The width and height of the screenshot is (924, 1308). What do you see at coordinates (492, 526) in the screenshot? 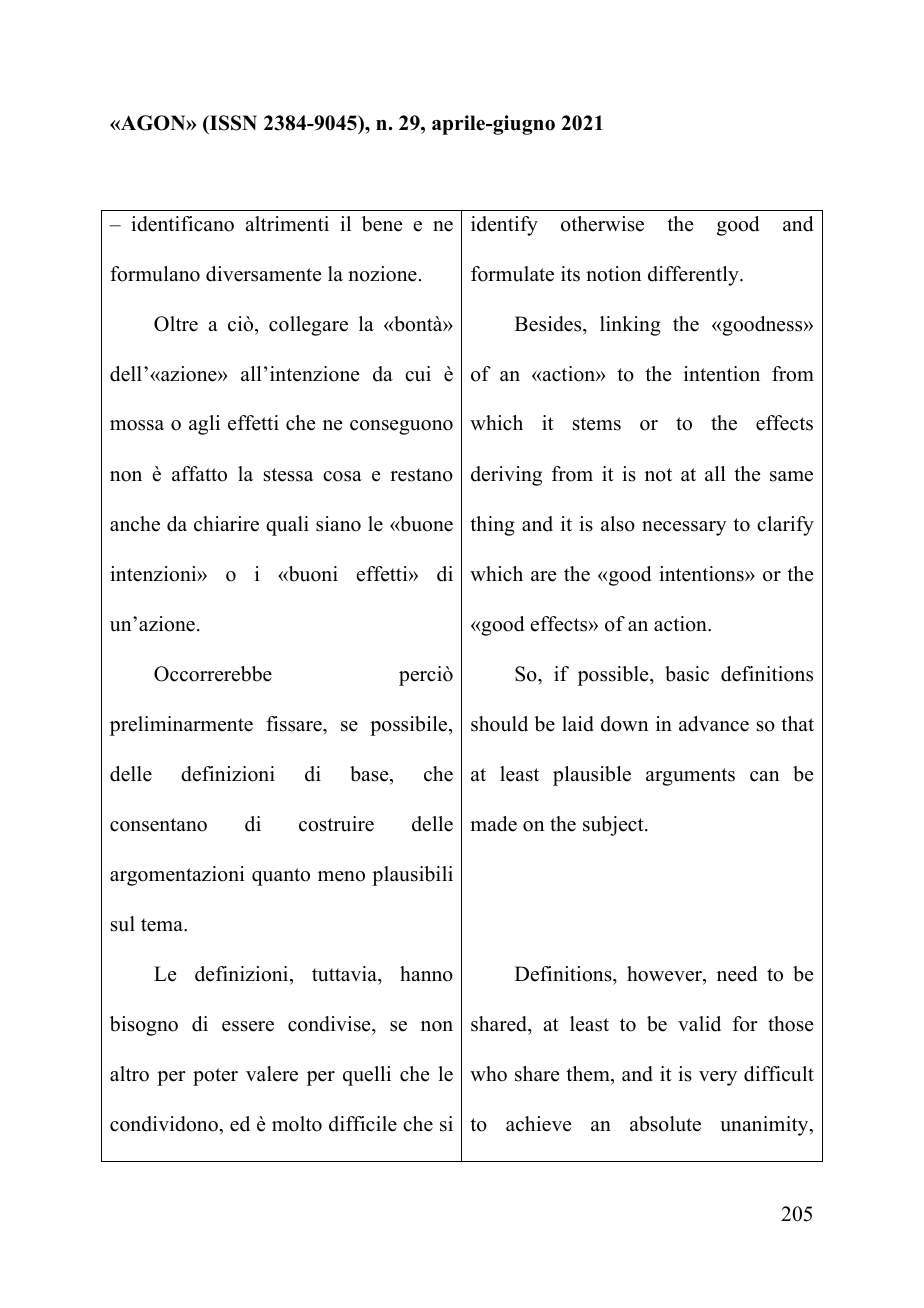
I see `thing` at bounding box center [492, 526].
